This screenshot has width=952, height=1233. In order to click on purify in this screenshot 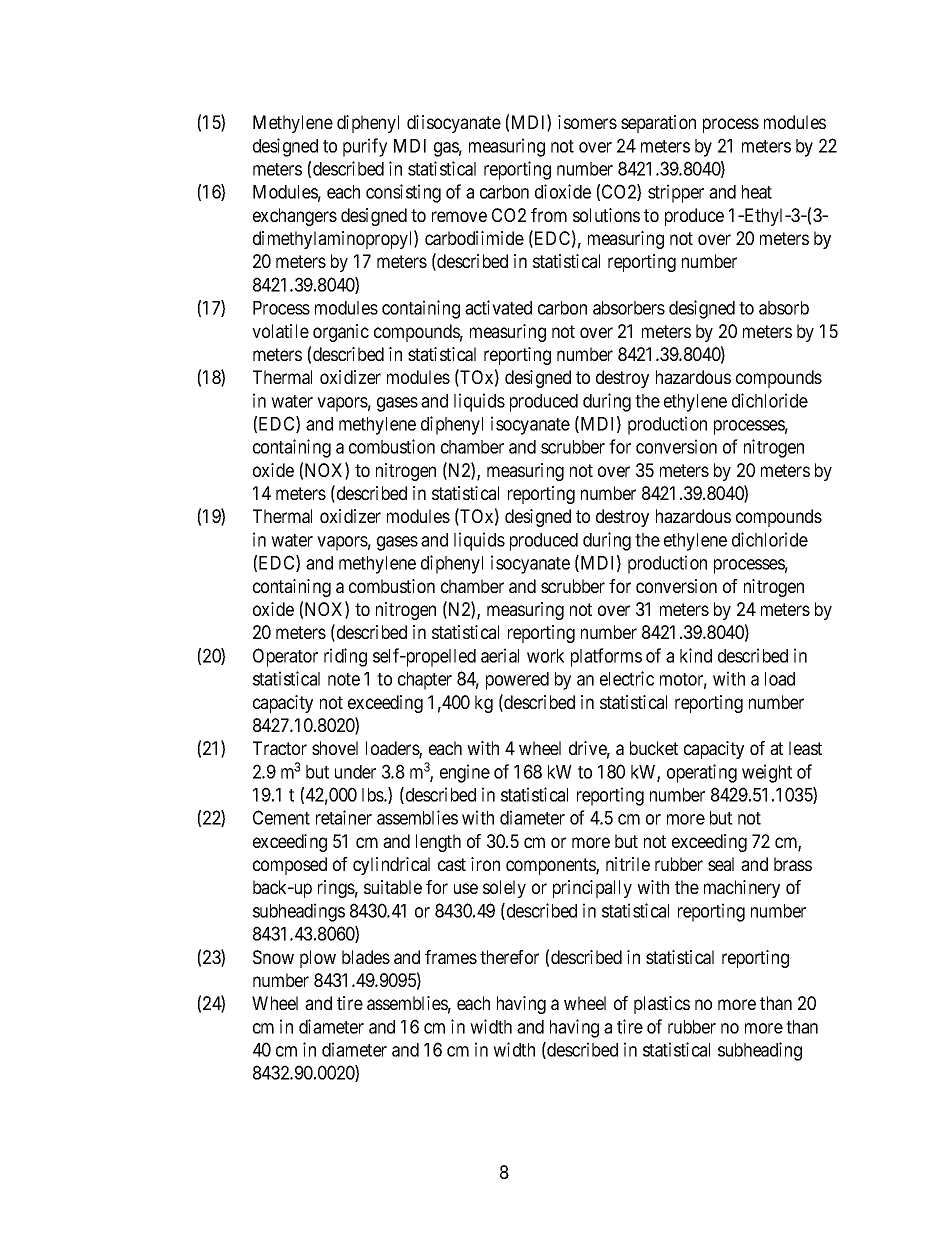, I will do `click(365, 147)`.
